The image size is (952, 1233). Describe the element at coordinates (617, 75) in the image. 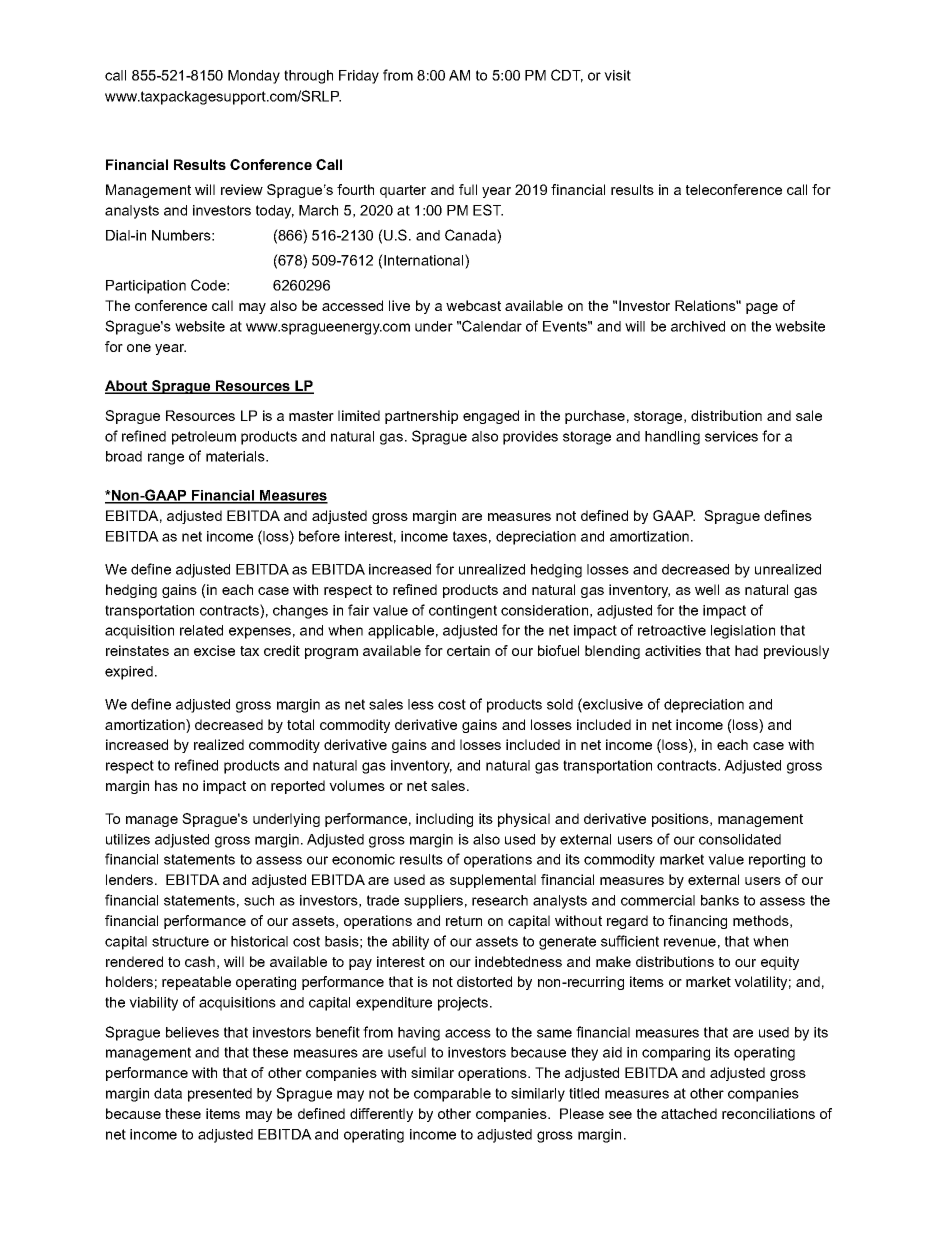

I see `visit` at that location.
